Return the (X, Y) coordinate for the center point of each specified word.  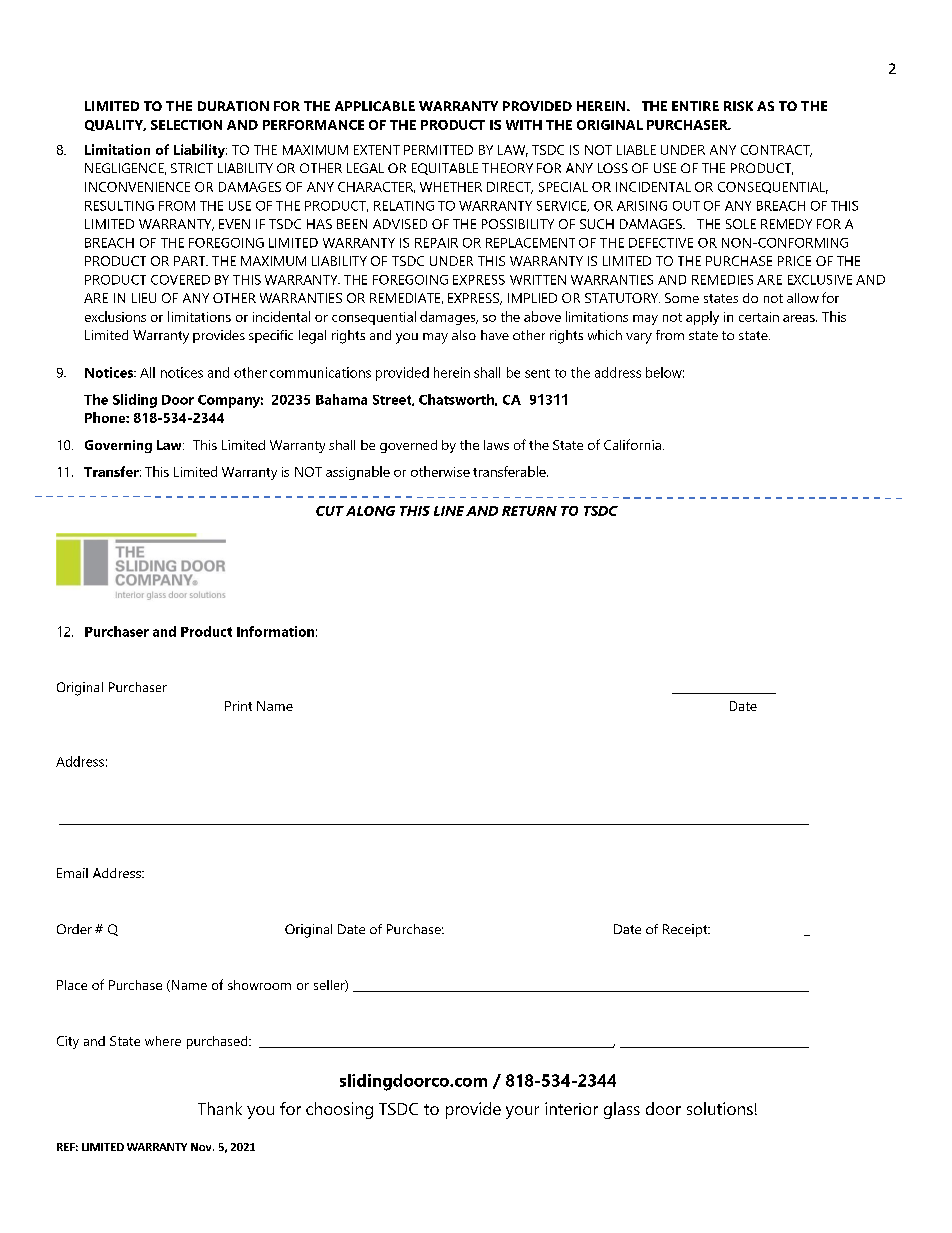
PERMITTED (438, 150)
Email (72, 873)
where (163, 1041)
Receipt (686, 930)
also (464, 335)
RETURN (529, 511)
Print (238, 706)
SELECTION (186, 125)
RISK (738, 106)
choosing (339, 1110)
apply (702, 318)
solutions (720, 1108)
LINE (449, 511)
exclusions (115, 316)
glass (622, 1110)
